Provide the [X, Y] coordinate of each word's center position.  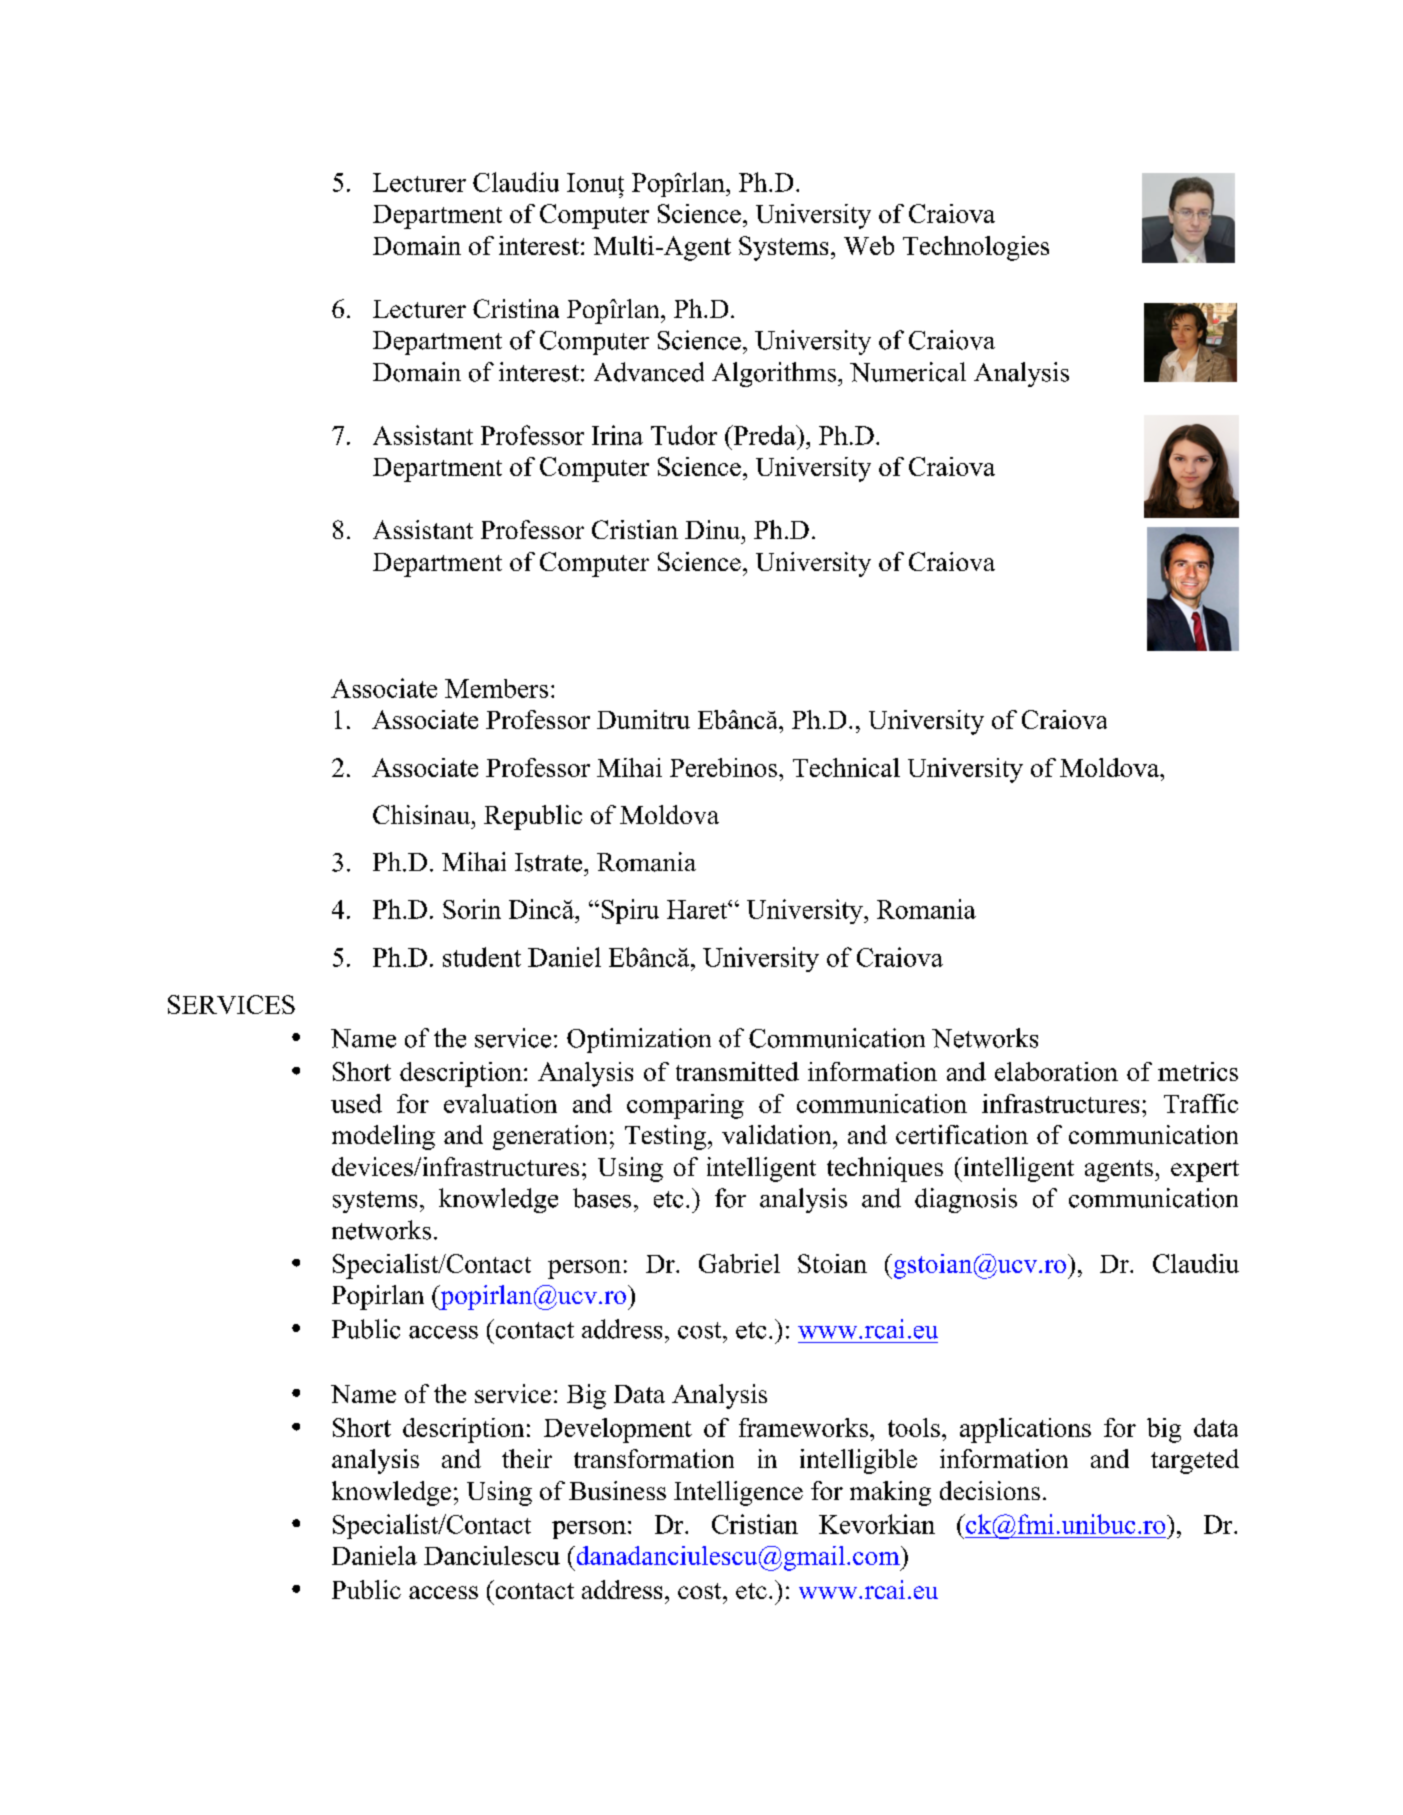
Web [869, 245]
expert [1205, 1171]
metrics [1198, 1071]
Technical [846, 767]
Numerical [908, 372]
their [527, 1458]
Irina [617, 435]
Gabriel [739, 1263]
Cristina [516, 308]
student [482, 957]
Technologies [976, 248]
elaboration [1056, 1071]
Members [496, 688]
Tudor [684, 435]
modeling [383, 1137]
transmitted [737, 1071]
